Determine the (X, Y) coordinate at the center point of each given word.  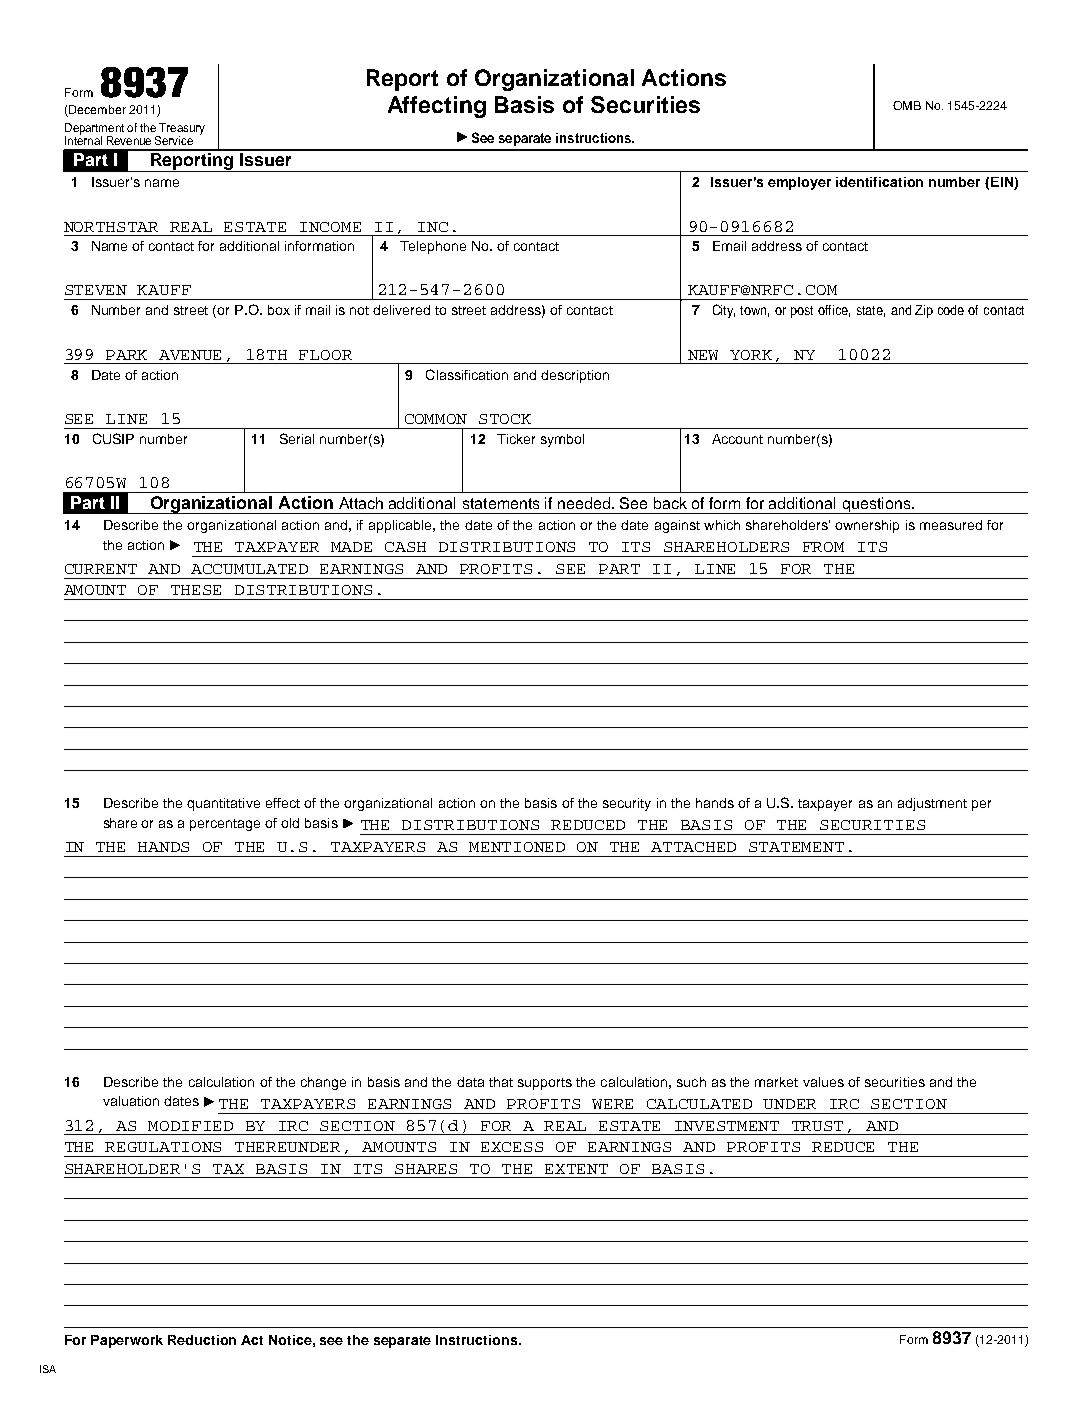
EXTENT (576, 1169)
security (627, 804)
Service (174, 140)
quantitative (223, 804)
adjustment (932, 804)
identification (879, 182)
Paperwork (127, 1341)
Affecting (437, 107)
